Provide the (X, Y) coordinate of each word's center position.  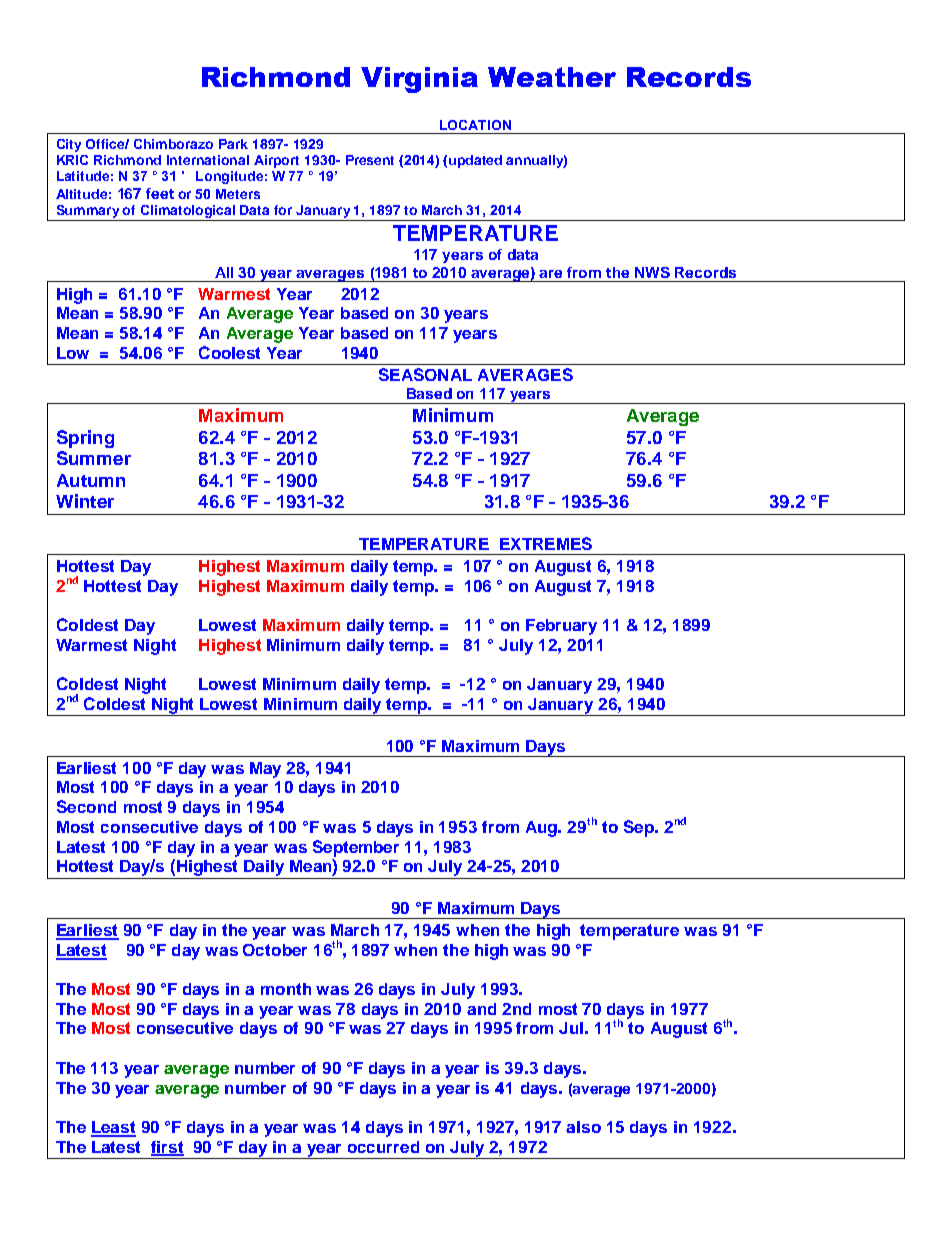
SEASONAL (425, 374)
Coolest (229, 352)
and (481, 1009)
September (356, 848)
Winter (85, 501)
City (69, 145)
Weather (552, 77)
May (265, 770)
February (561, 627)
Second (86, 806)
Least (113, 1128)
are (550, 274)
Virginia (419, 80)
